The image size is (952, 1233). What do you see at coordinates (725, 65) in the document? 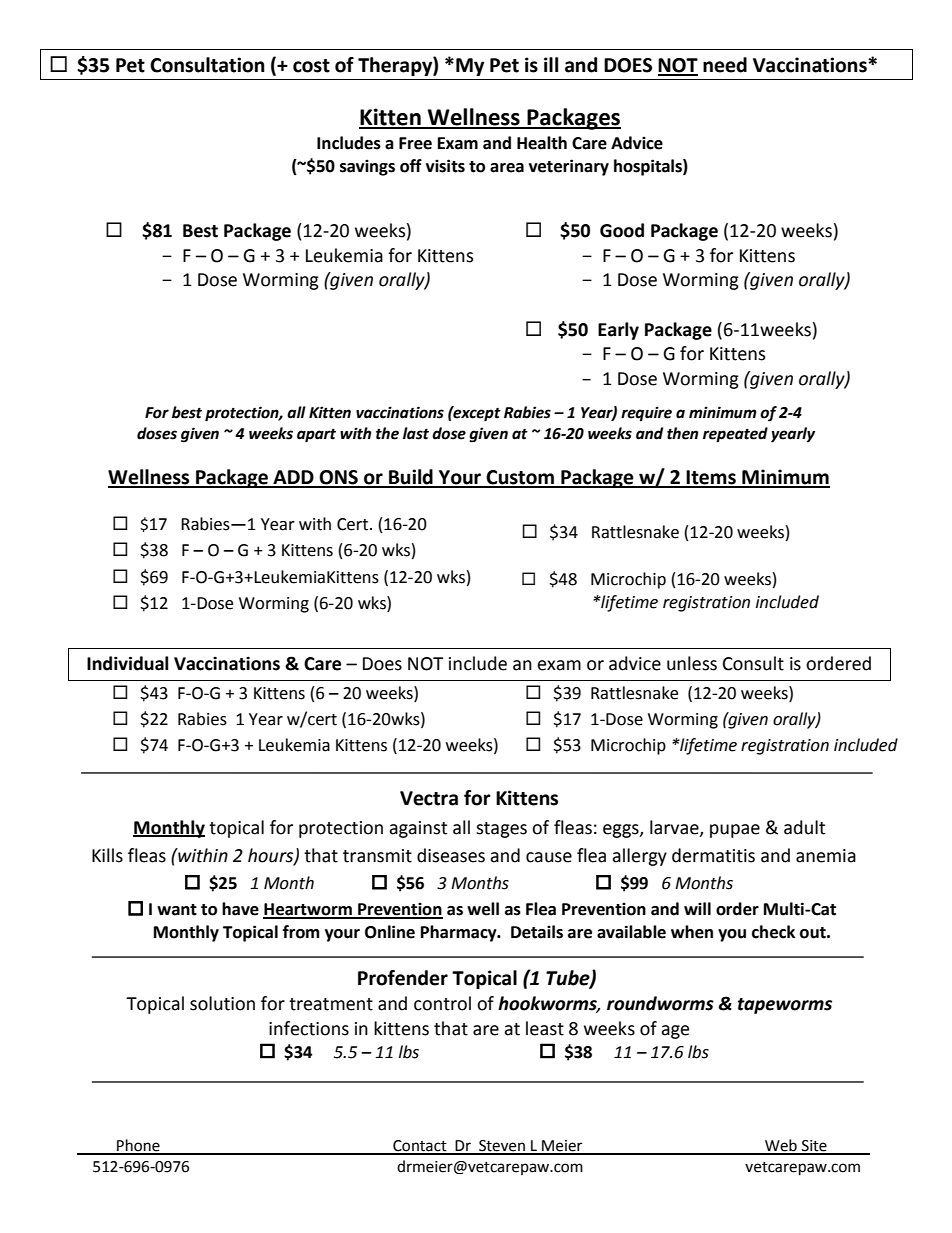
I see `need` at bounding box center [725, 65].
